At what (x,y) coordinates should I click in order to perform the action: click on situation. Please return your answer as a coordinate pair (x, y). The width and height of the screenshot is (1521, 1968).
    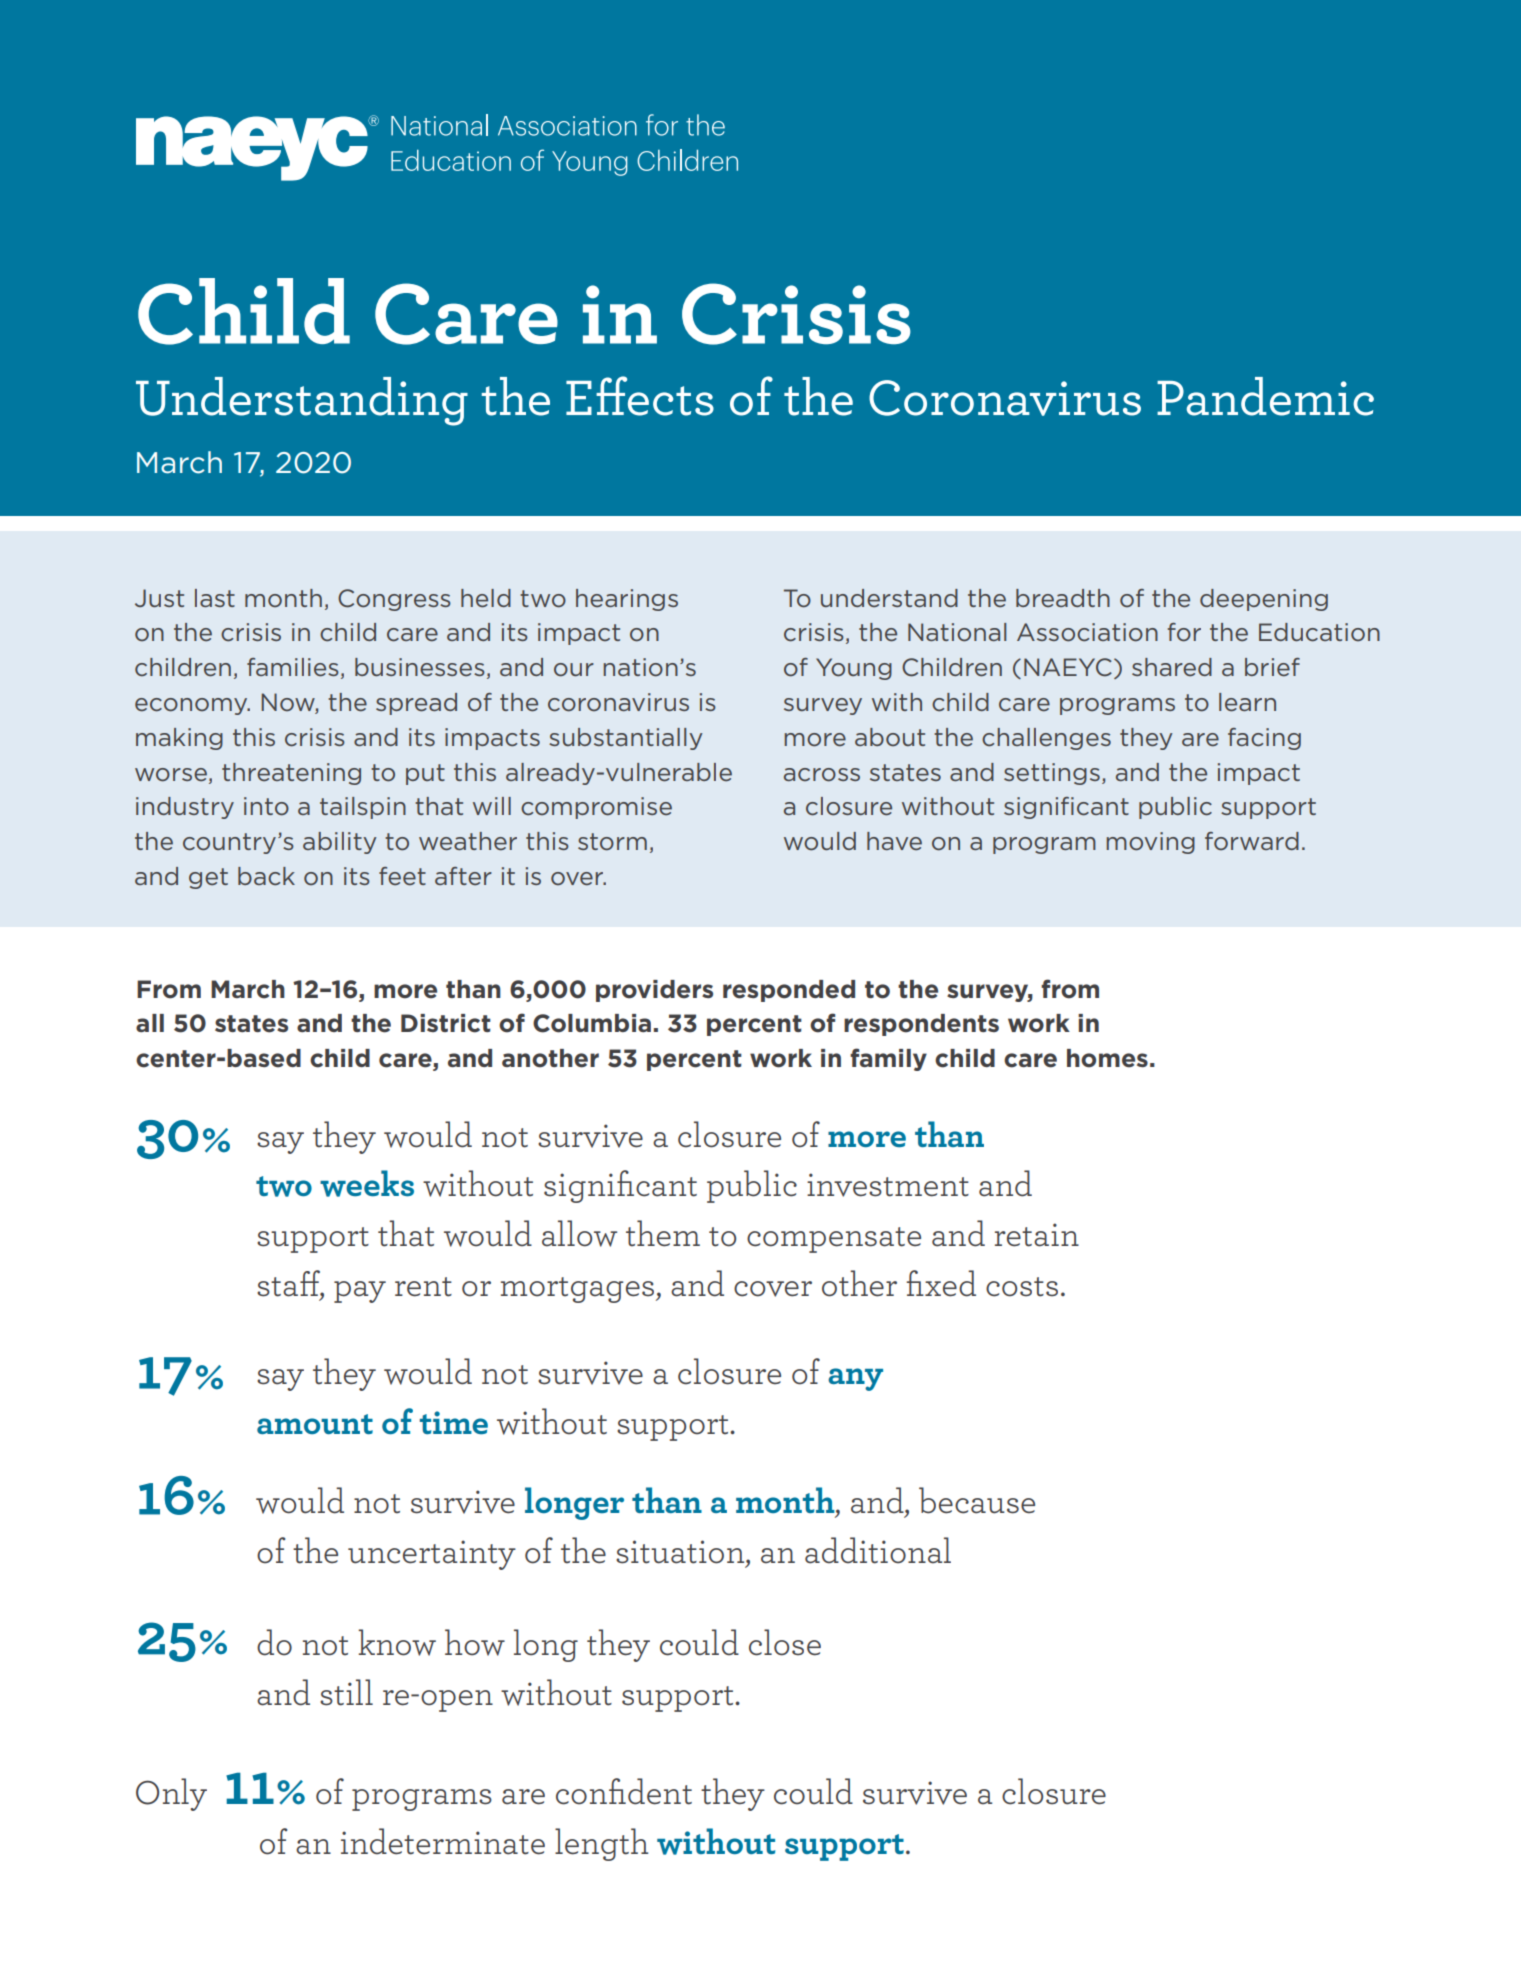
    Looking at the image, I should click on (681, 1553).
